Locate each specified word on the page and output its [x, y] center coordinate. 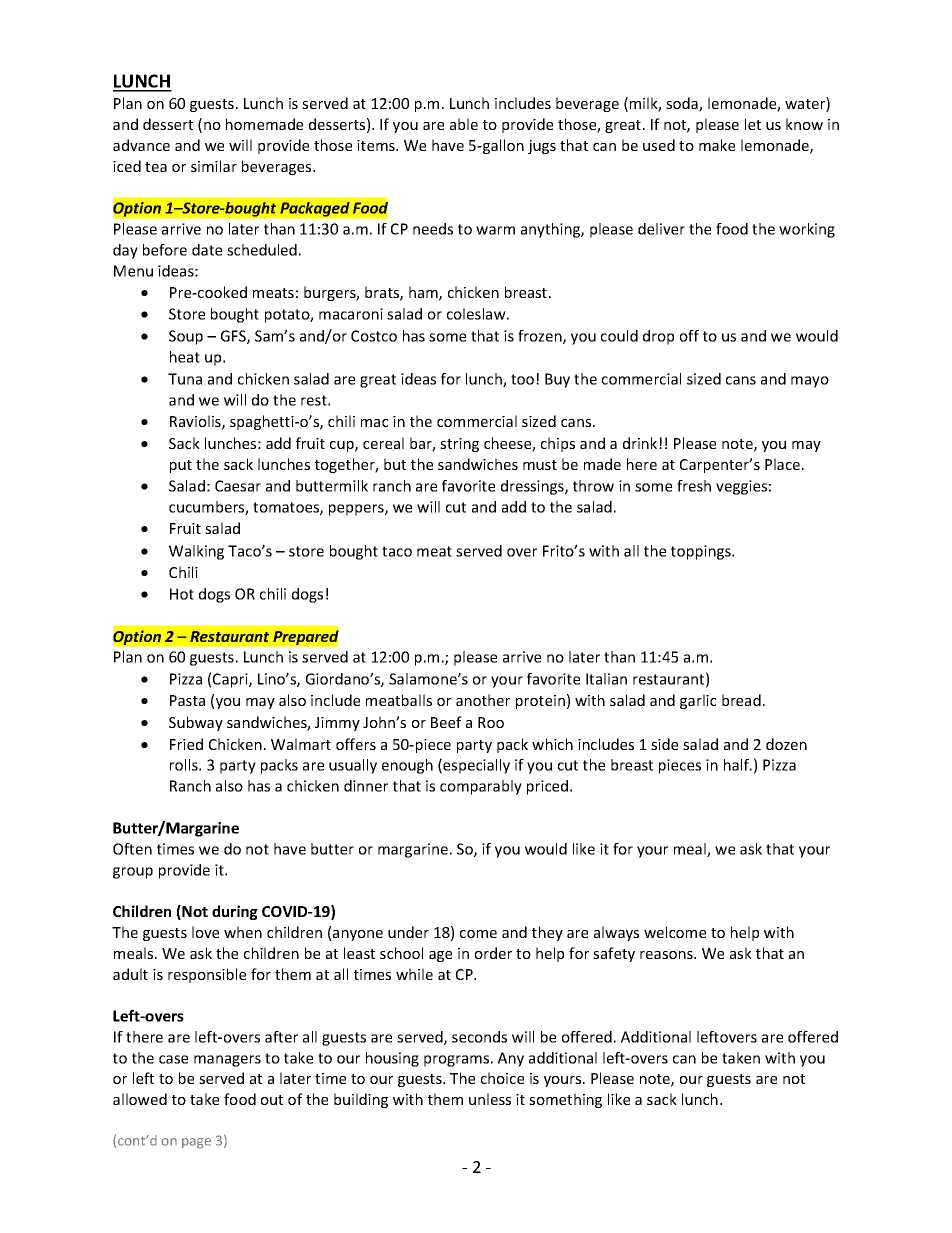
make [717, 145]
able [464, 124]
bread [741, 700]
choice [502, 1078]
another [483, 700]
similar [214, 166]
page [196, 1143]
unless [490, 1099]
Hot [182, 594]
